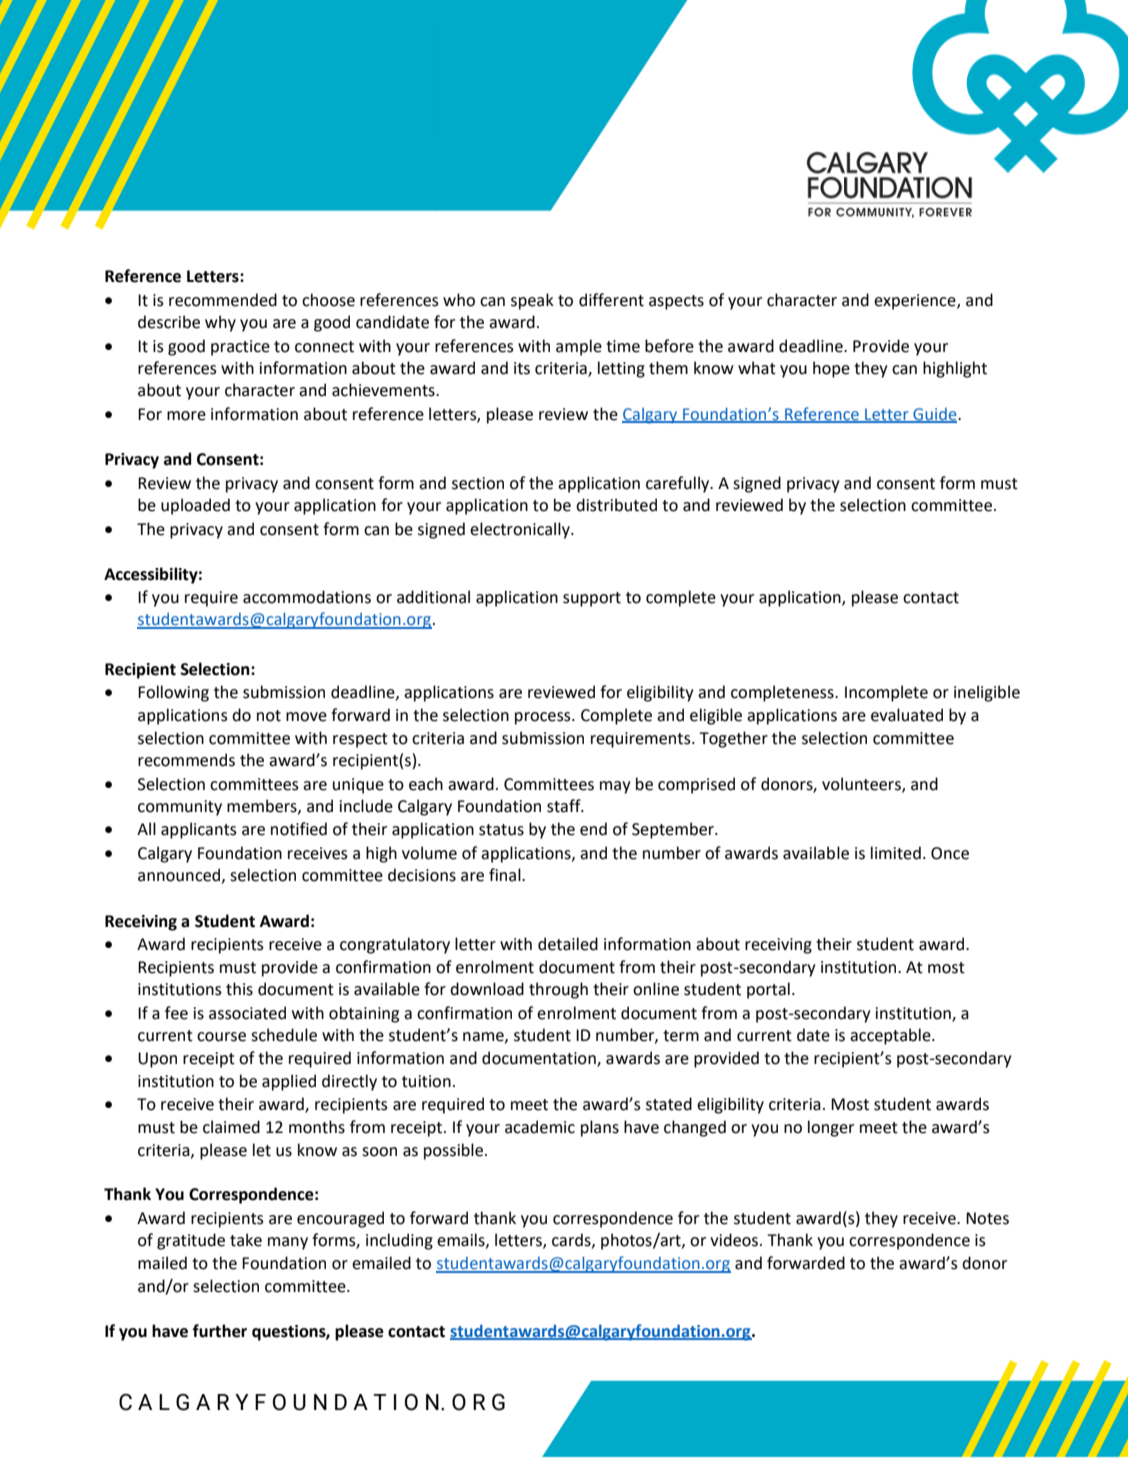 Image resolution: width=1128 pixels, height=1460 pixels. I want to click on support, so click(592, 599).
